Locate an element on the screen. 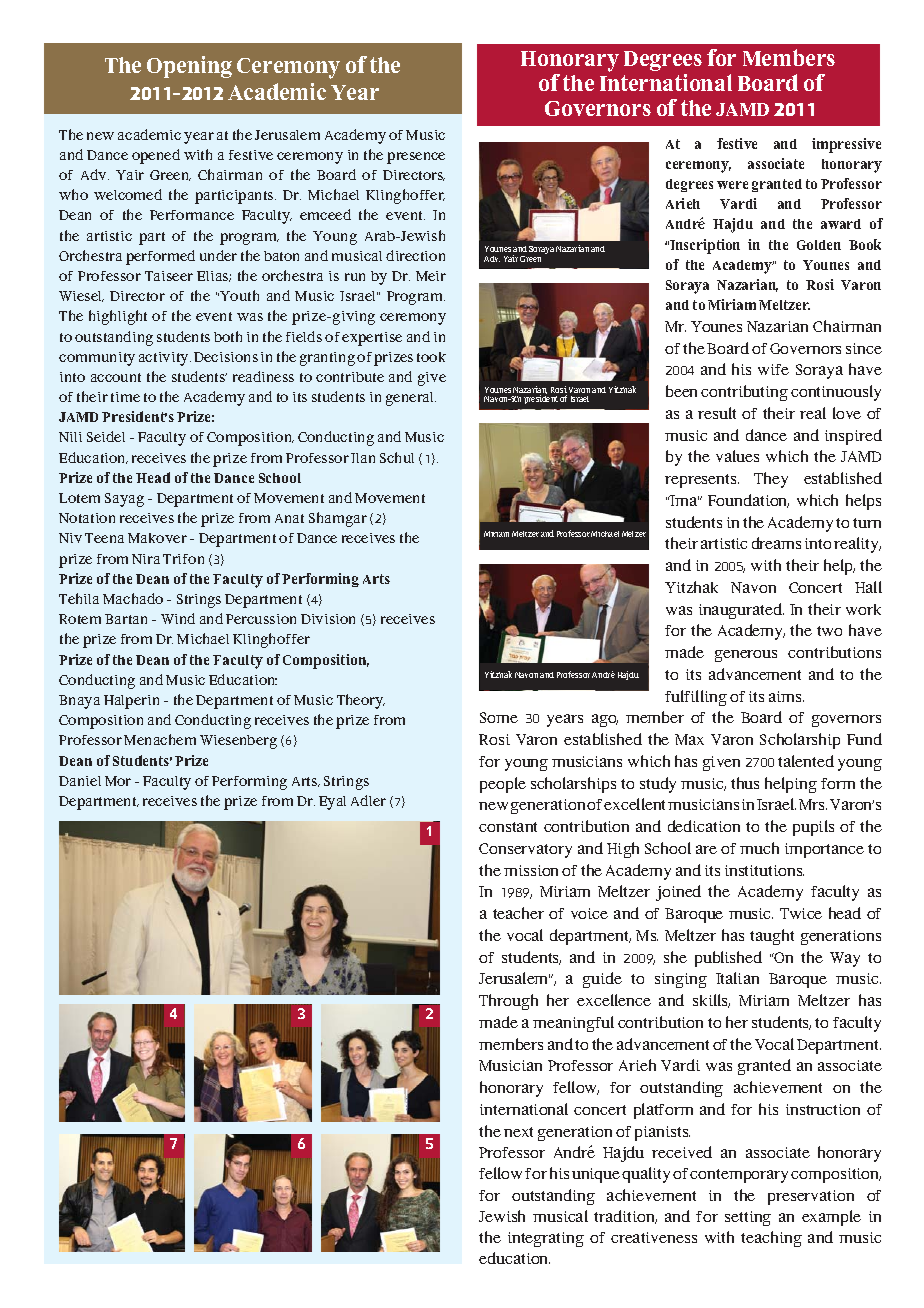  impressive is located at coordinates (846, 145).
